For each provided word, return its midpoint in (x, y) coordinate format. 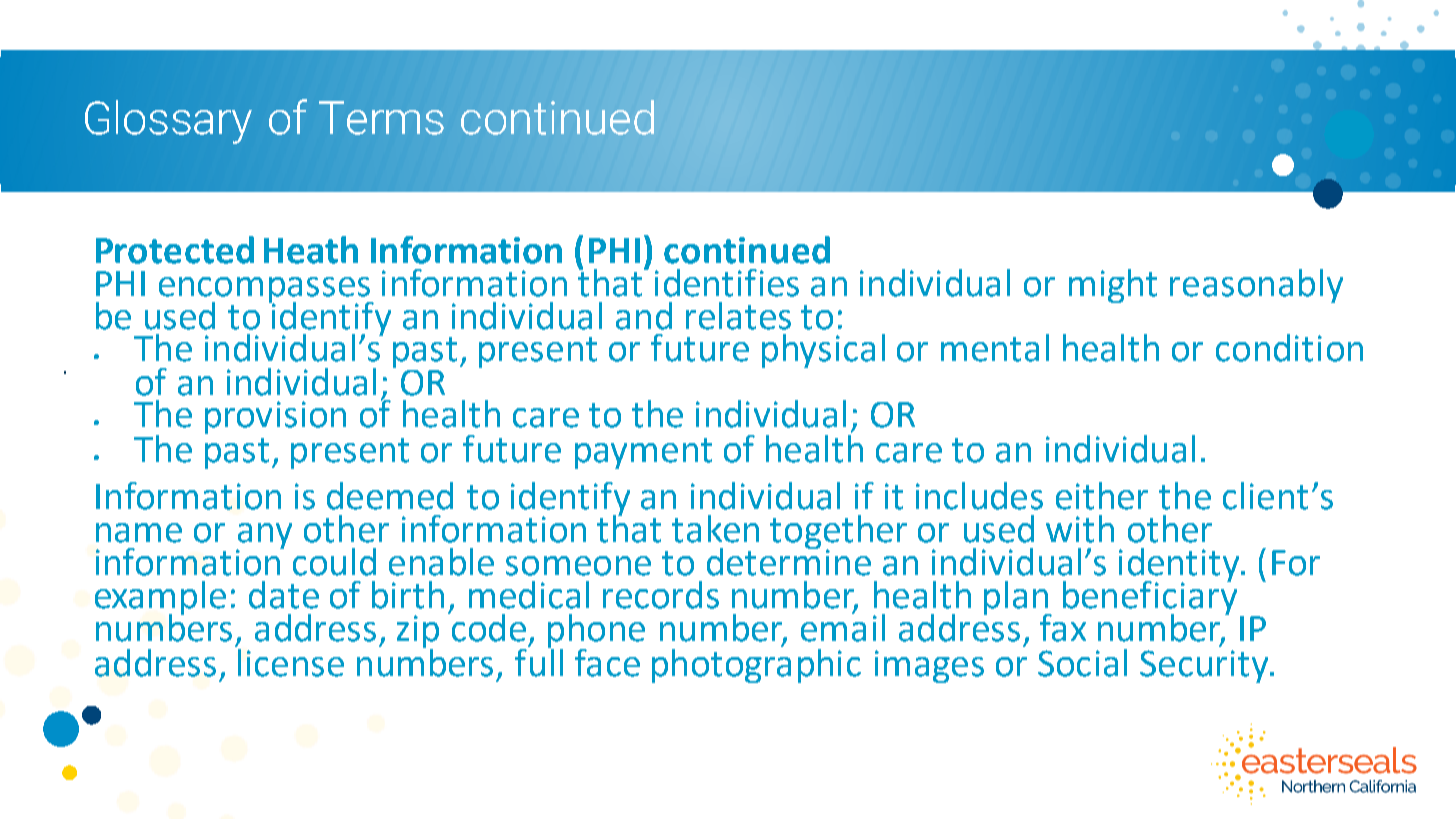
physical (823, 351)
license (289, 661)
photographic (756, 664)
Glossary (168, 122)
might (1113, 286)
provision (275, 417)
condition (1289, 348)
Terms (381, 118)
